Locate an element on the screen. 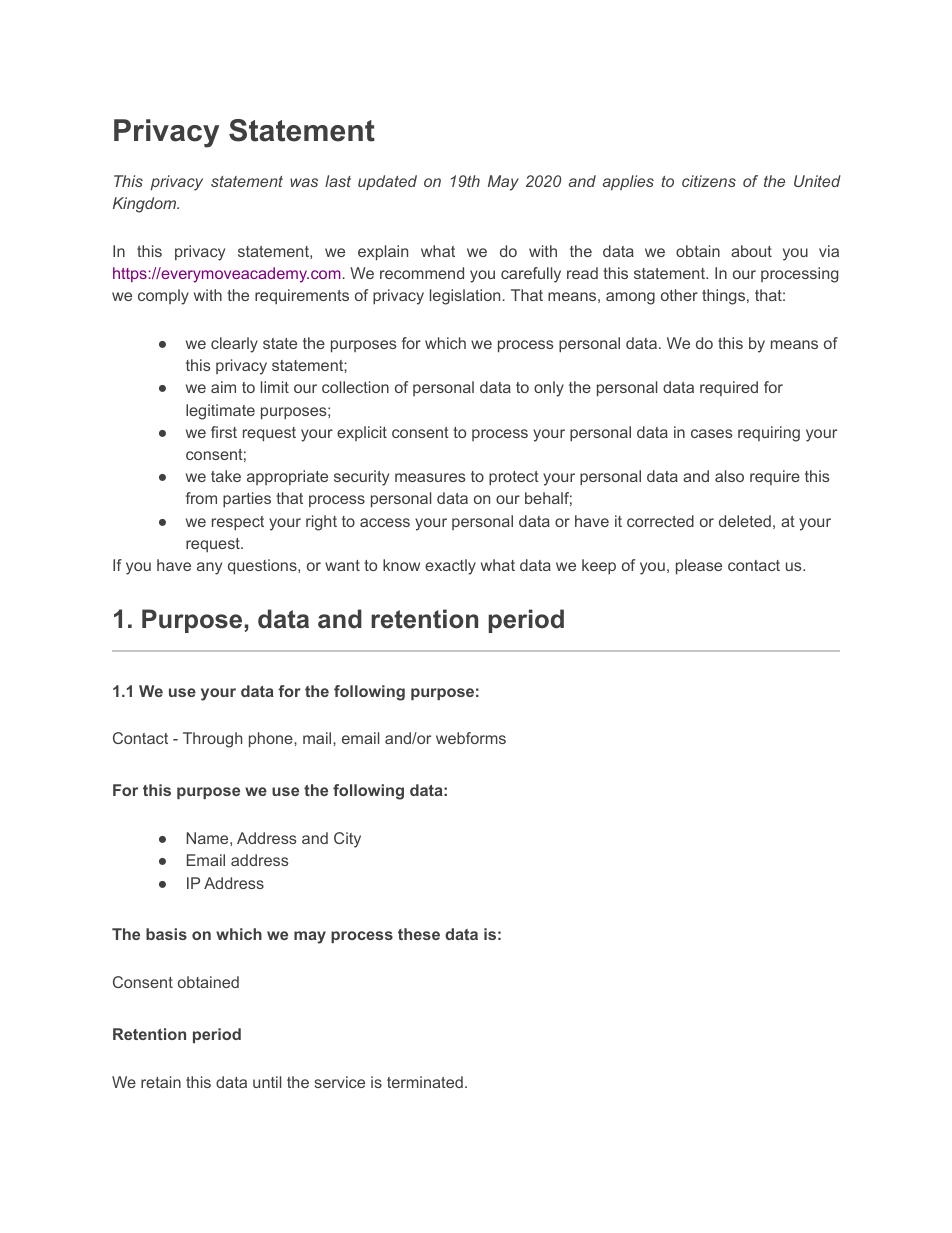  until is located at coordinates (267, 1082).
